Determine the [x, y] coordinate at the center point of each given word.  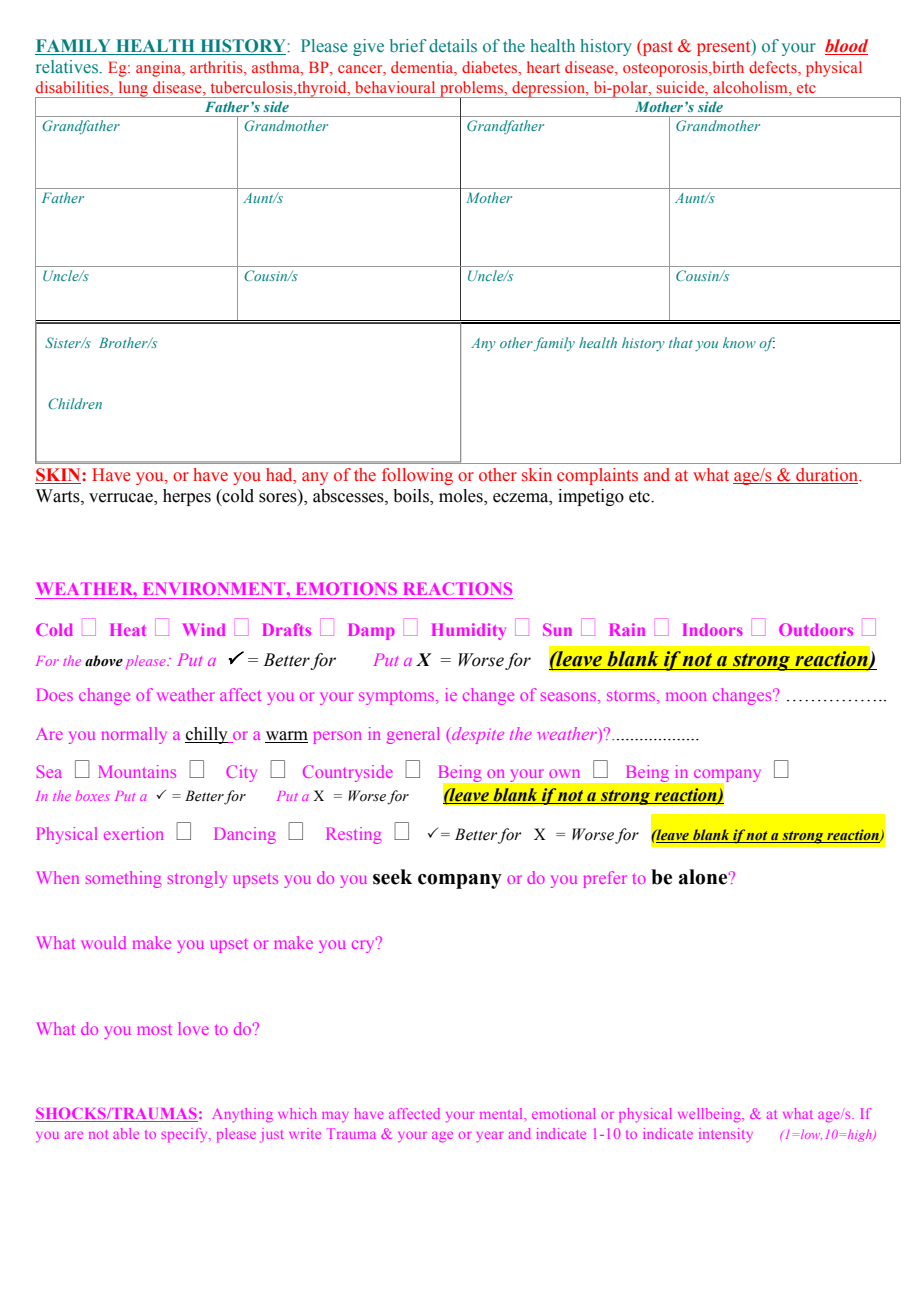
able [126, 1133]
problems [471, 90]
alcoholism [751, 88]
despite [478, 735]
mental [503, 1113]
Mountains [137, 771]
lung [133, 89]
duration [827, 476]
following [417, 476]
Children [75, 403]
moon [686, 696]
